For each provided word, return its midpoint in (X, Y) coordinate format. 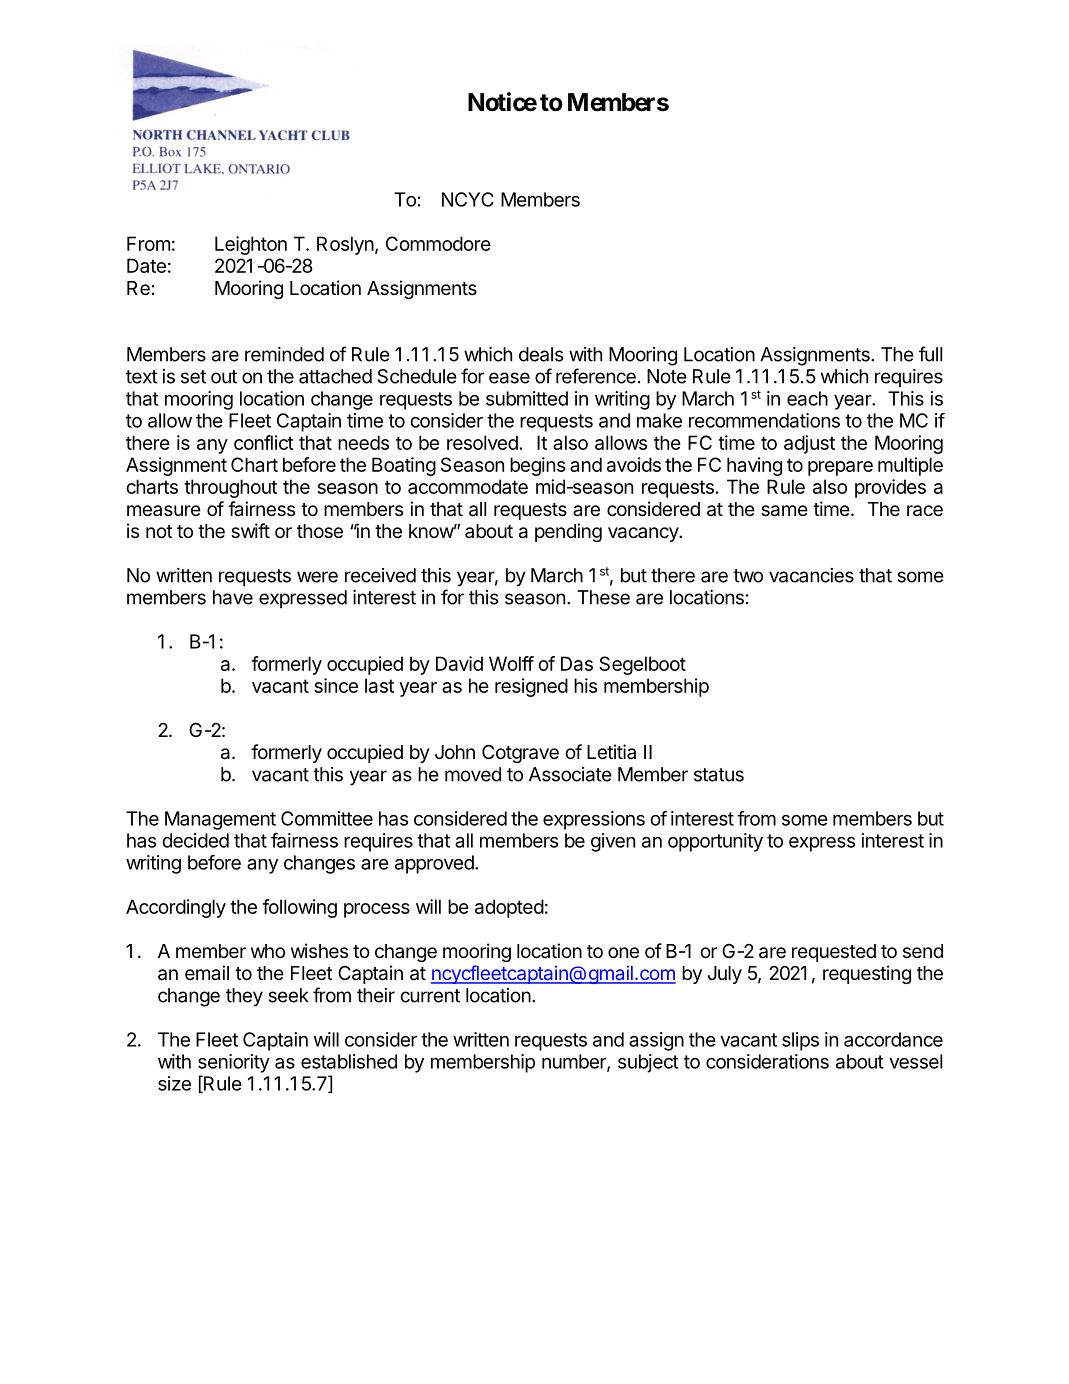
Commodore (438, 243)
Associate (570, 774)
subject (648, 1063)
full (930, 354)
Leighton (251, 245)
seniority (234, 1063)
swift (250, 530)
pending (568, 532)
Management (220, 820)
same (784, 511)
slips (800, 1041)
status (719, 775)
